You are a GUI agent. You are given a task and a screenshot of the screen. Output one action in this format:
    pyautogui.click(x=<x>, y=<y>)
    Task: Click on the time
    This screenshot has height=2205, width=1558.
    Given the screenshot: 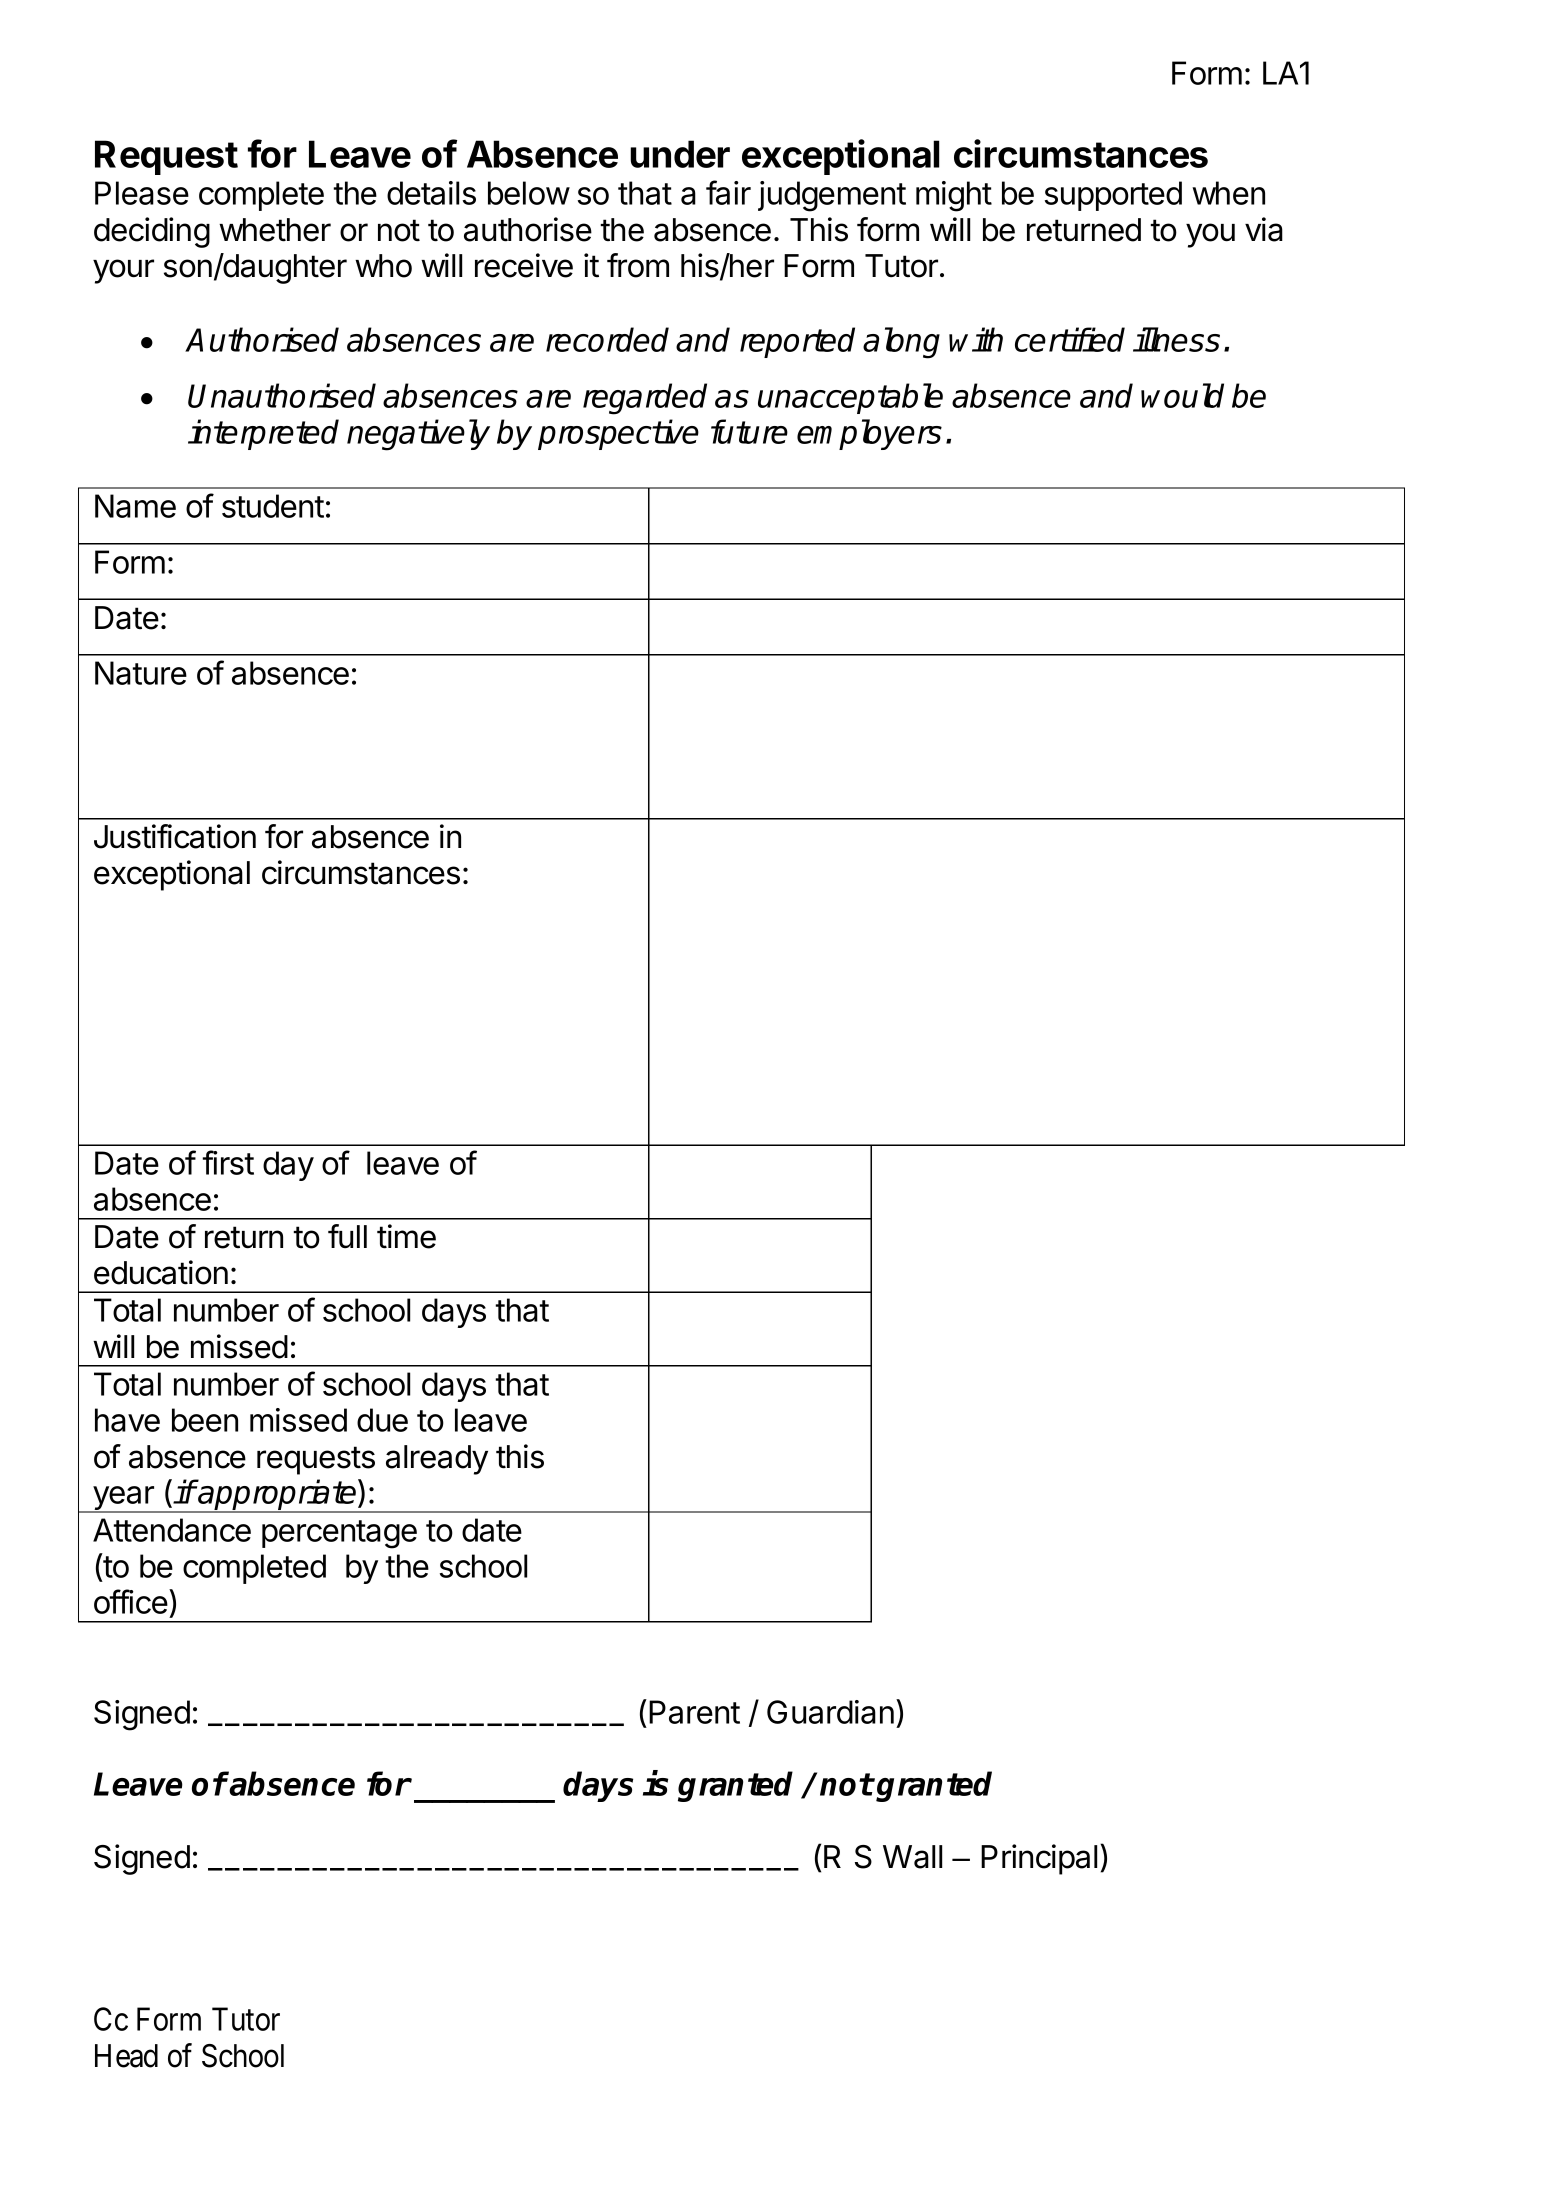 What is the action you would take?
    pyautogui.click(x=406, y=1236)
